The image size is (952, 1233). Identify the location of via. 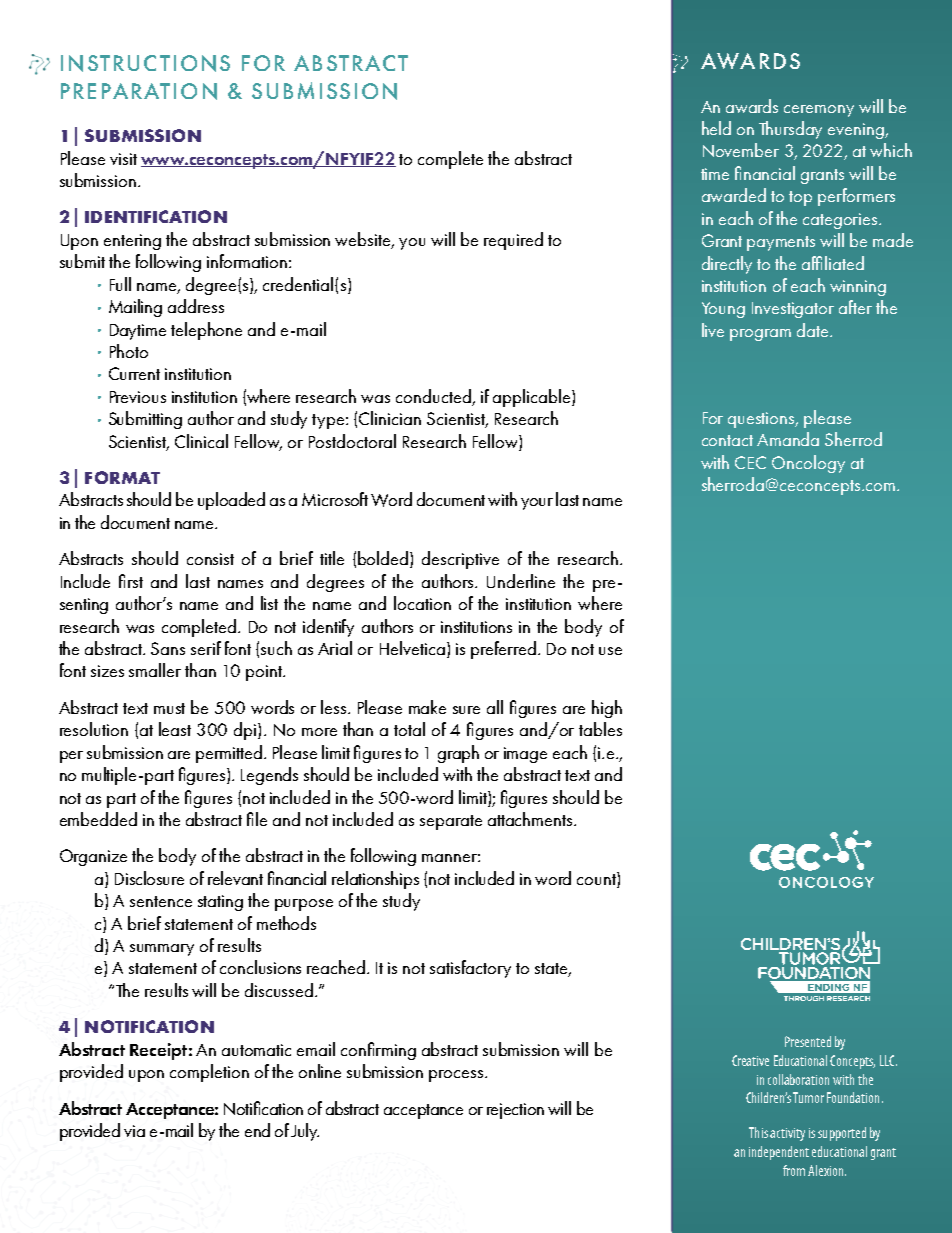
(134, 1131).
